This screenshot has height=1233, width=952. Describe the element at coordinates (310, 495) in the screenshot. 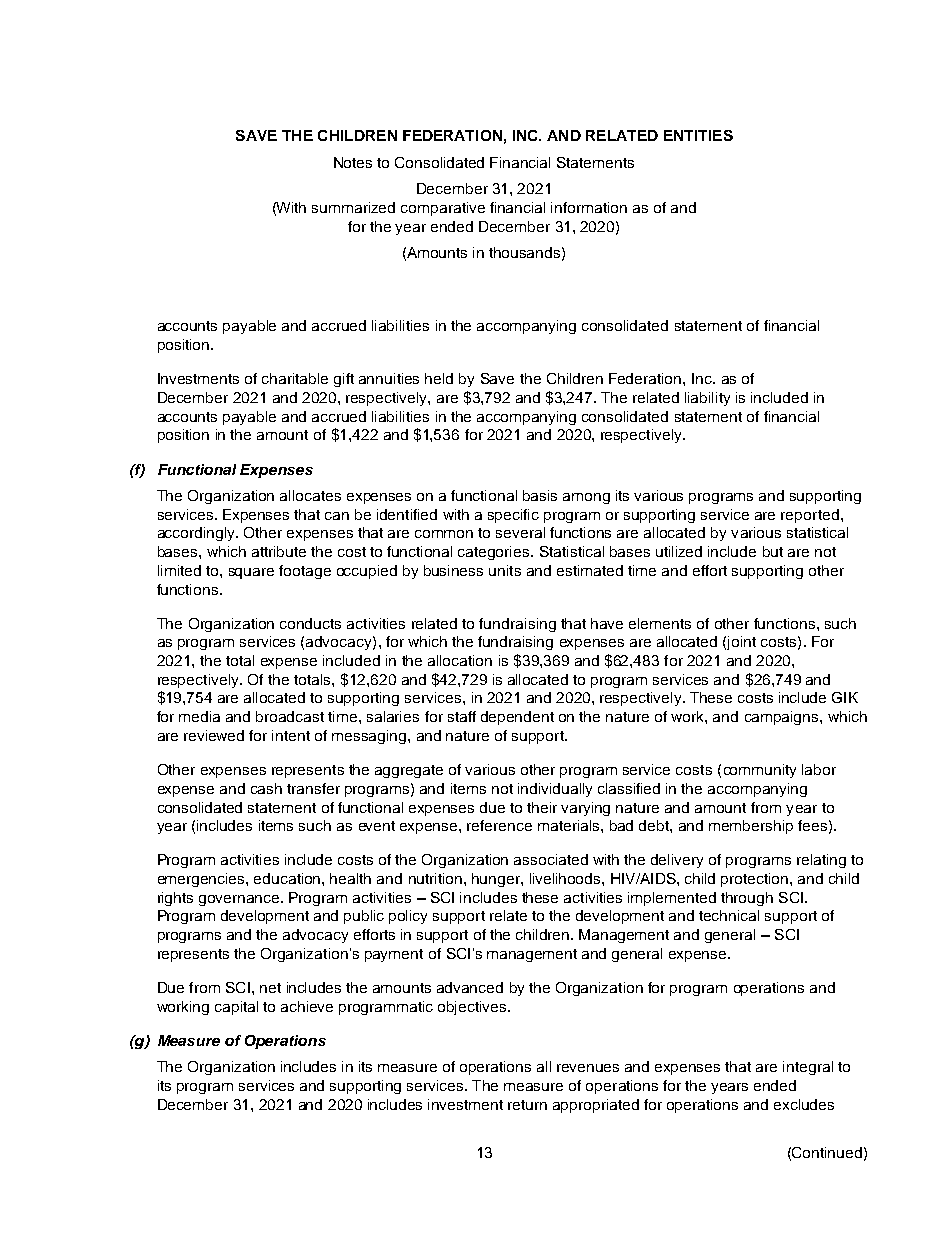

I see `allocates` at that location.
